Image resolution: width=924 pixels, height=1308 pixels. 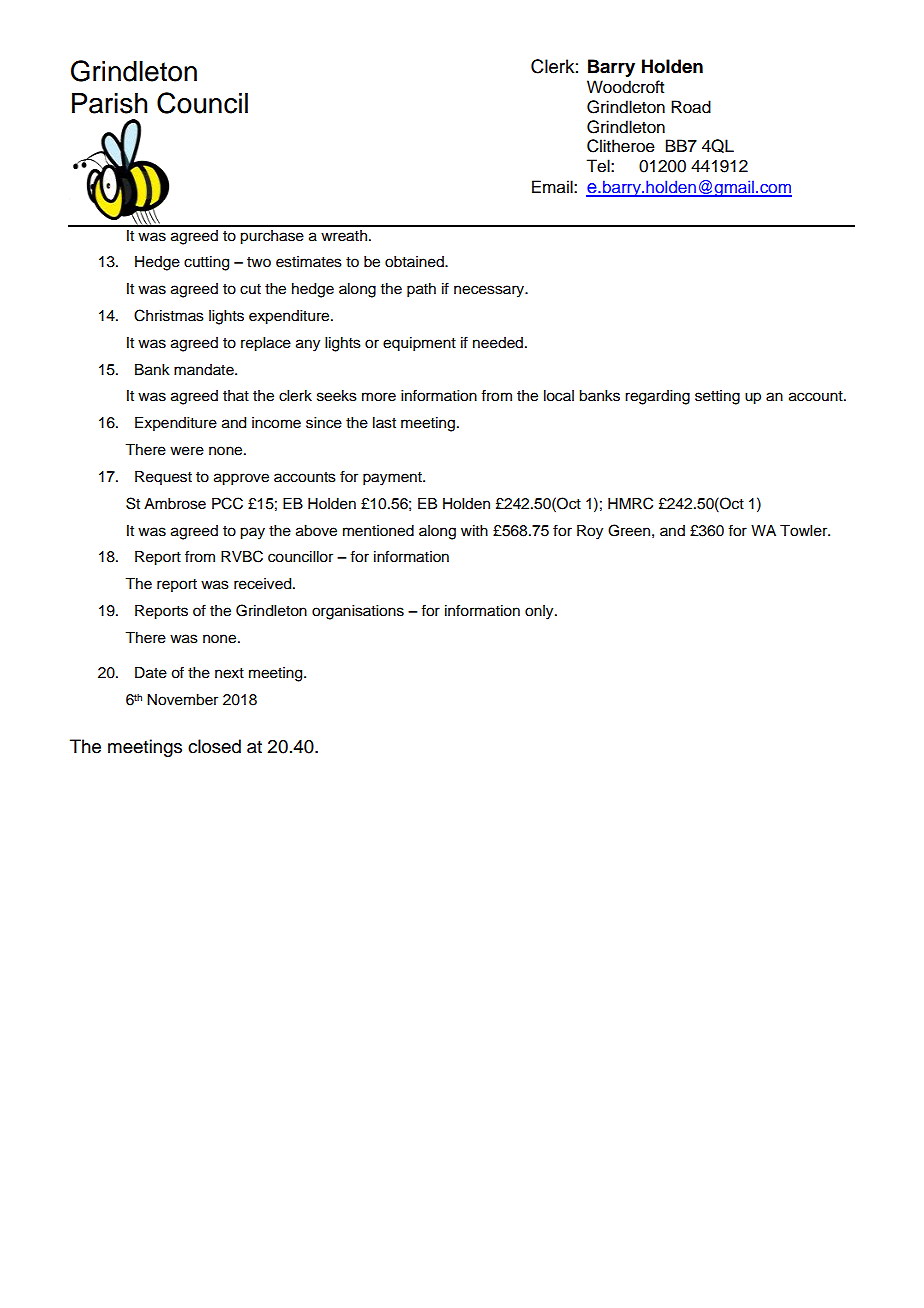 What do you see at coordinates (384, 423) in the page?
I see `last` at bounding box center [384, 423].
